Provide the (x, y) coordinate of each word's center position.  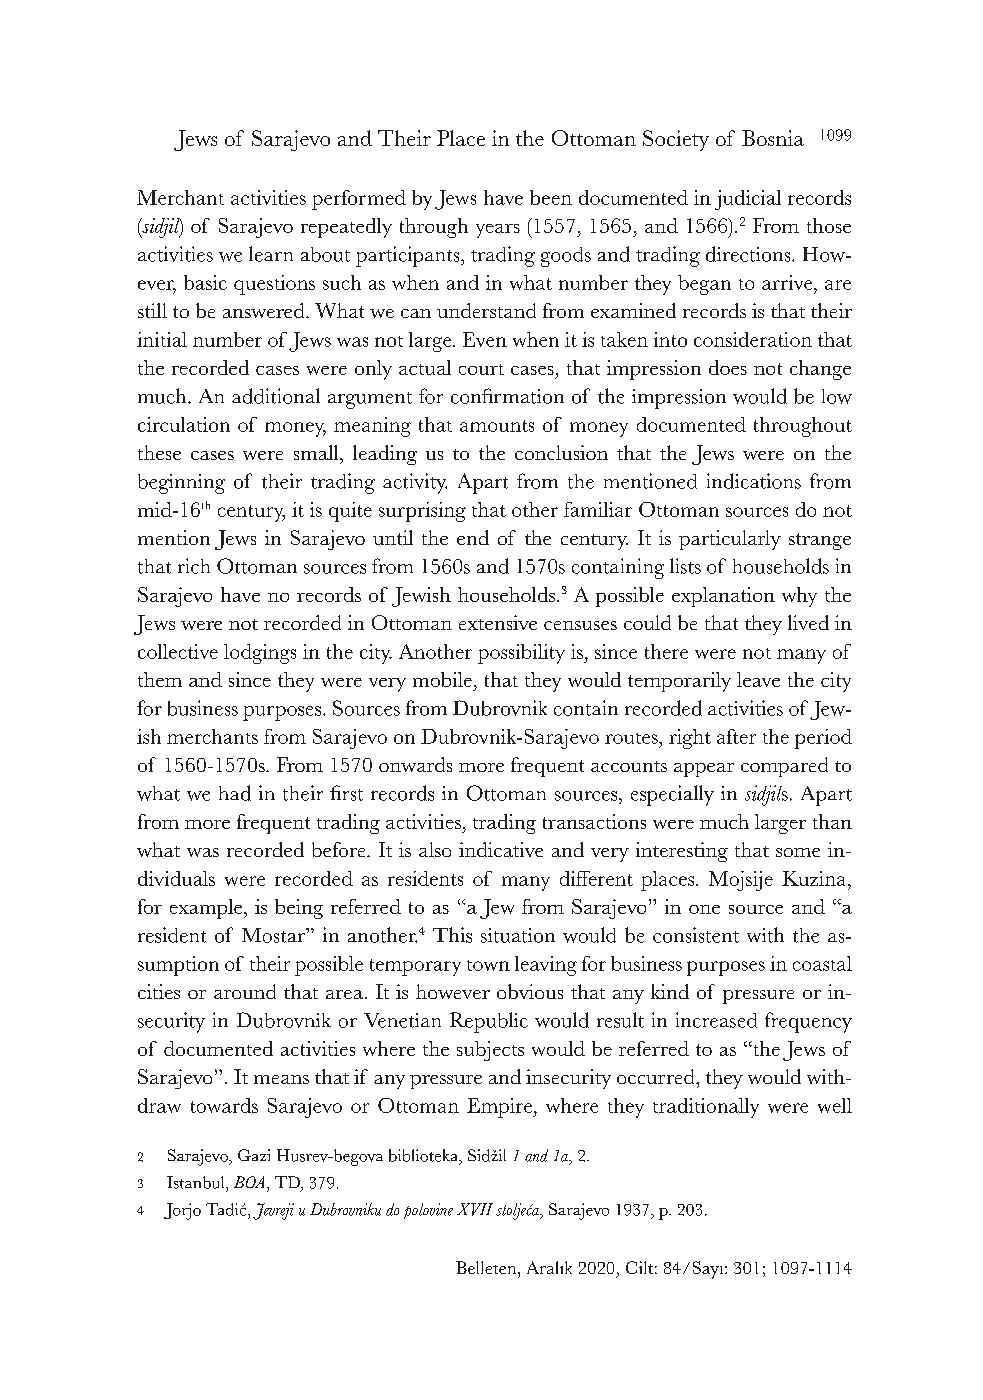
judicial (748, 200)
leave (758, 679)
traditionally (706, 1108)
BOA (251, 1182)
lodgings (260, 654)
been (551, 197)
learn (271, 254)
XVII (475, 1209)
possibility (521, 654)
